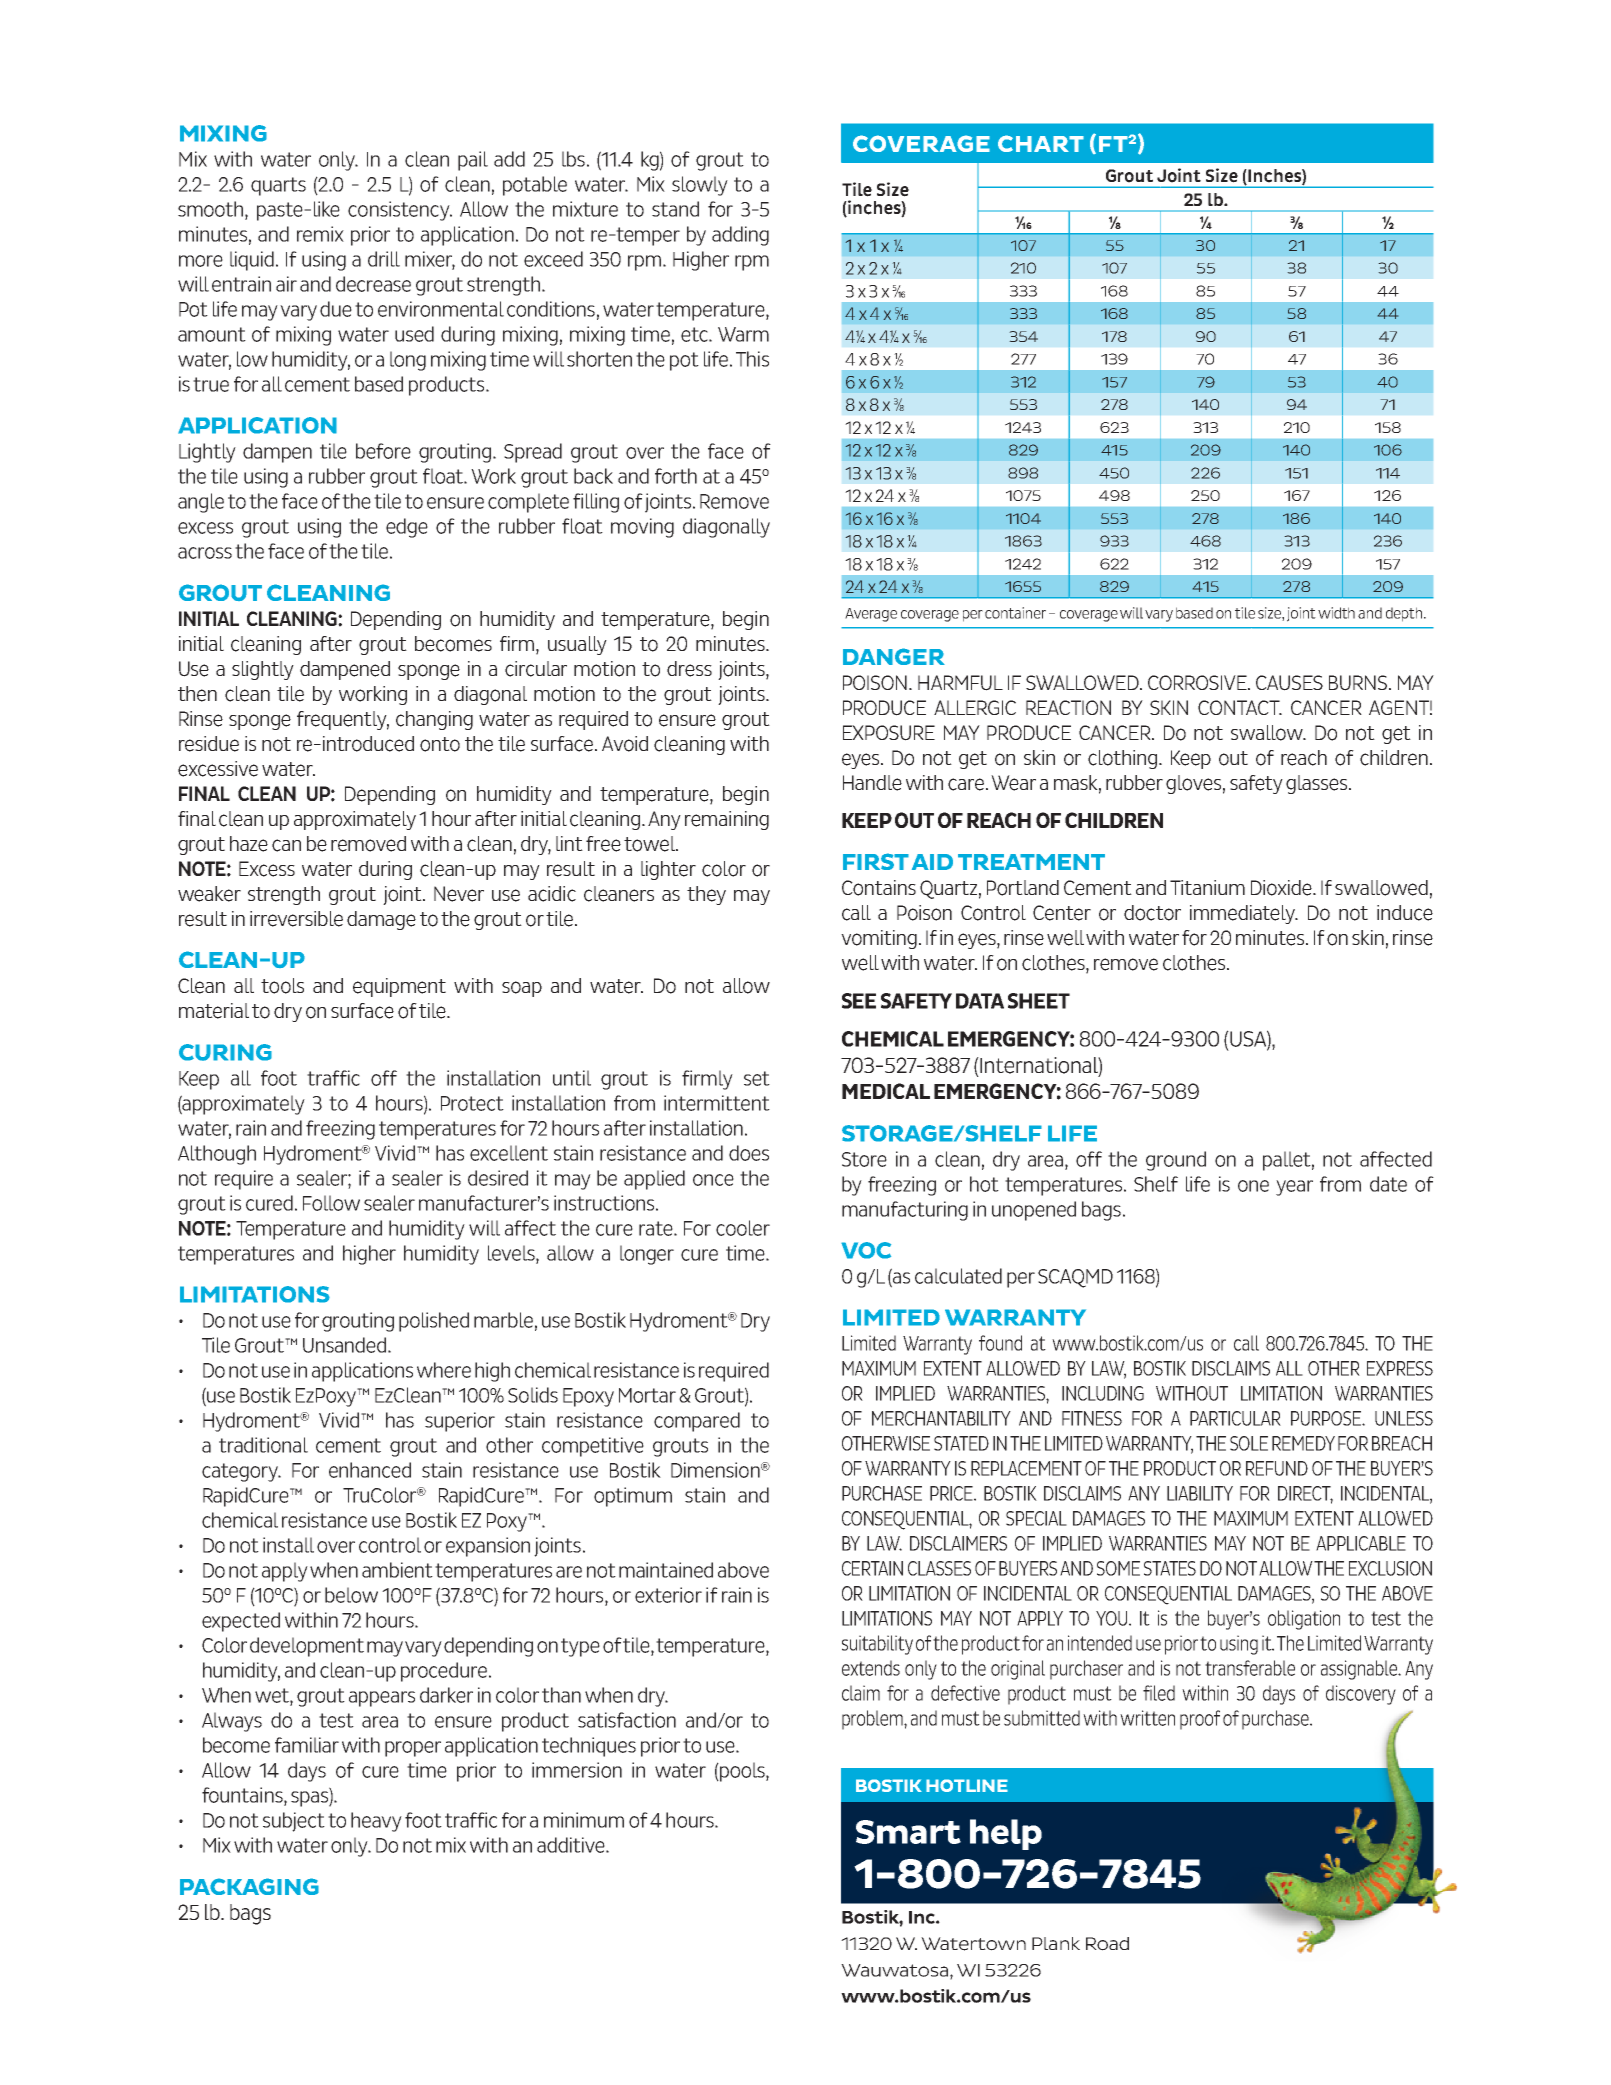 The image size is (1611, 2085). What do you see at coordinates (320, 234) in the screenshot?
I see `remix` at bounding box center [320, 234].
